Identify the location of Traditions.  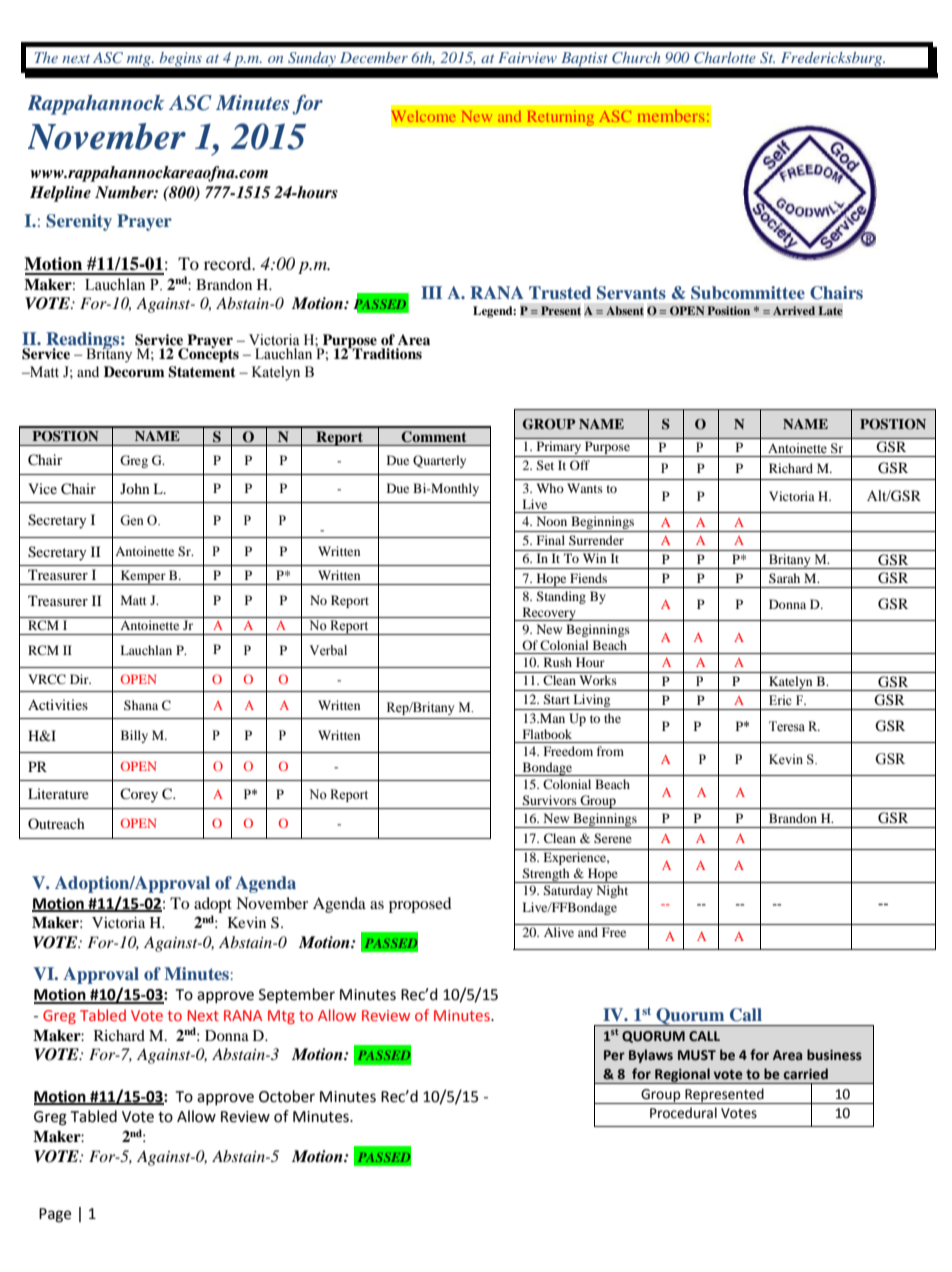
(386, 353).
